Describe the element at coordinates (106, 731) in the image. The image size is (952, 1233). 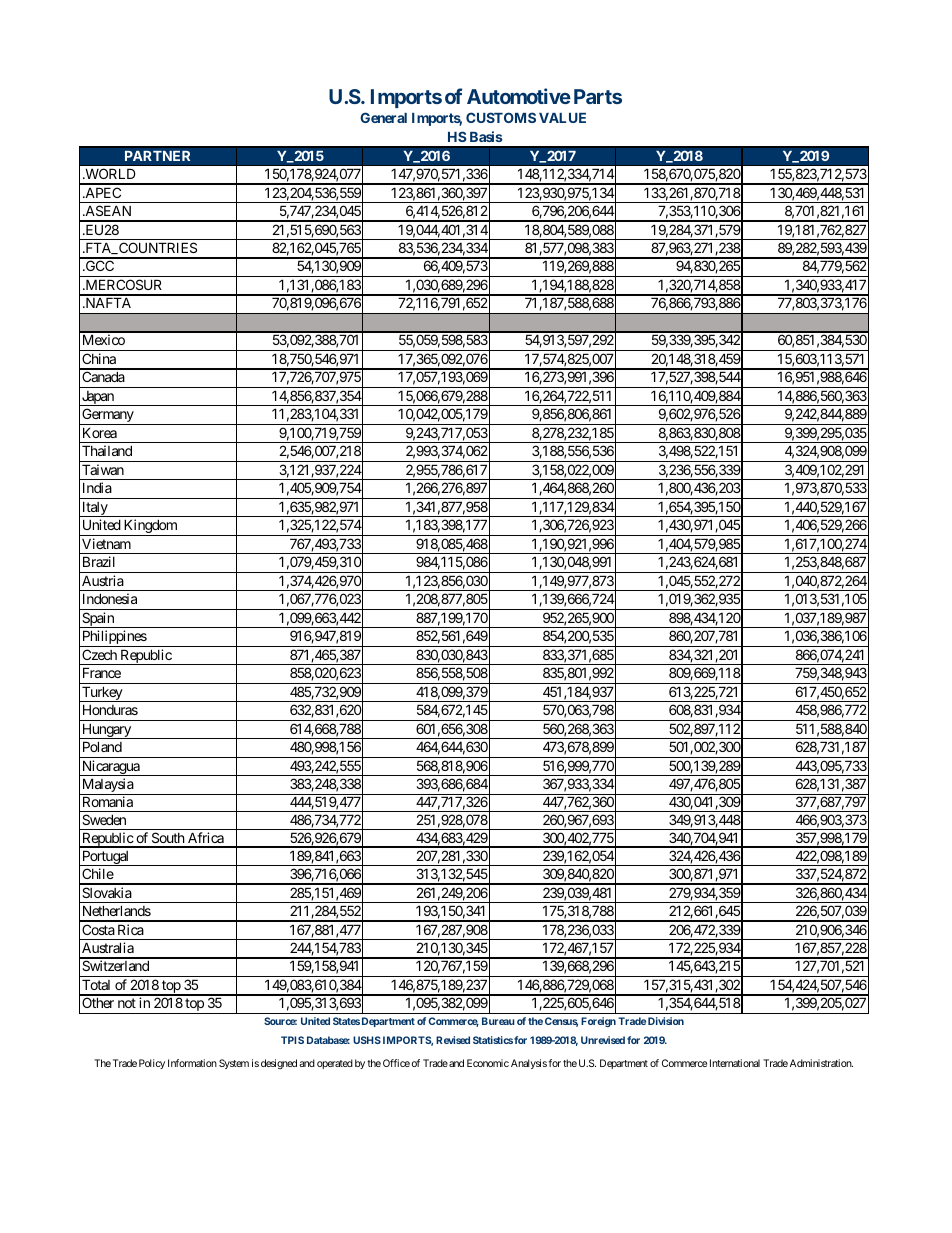
I see `Hungary` at that location.
